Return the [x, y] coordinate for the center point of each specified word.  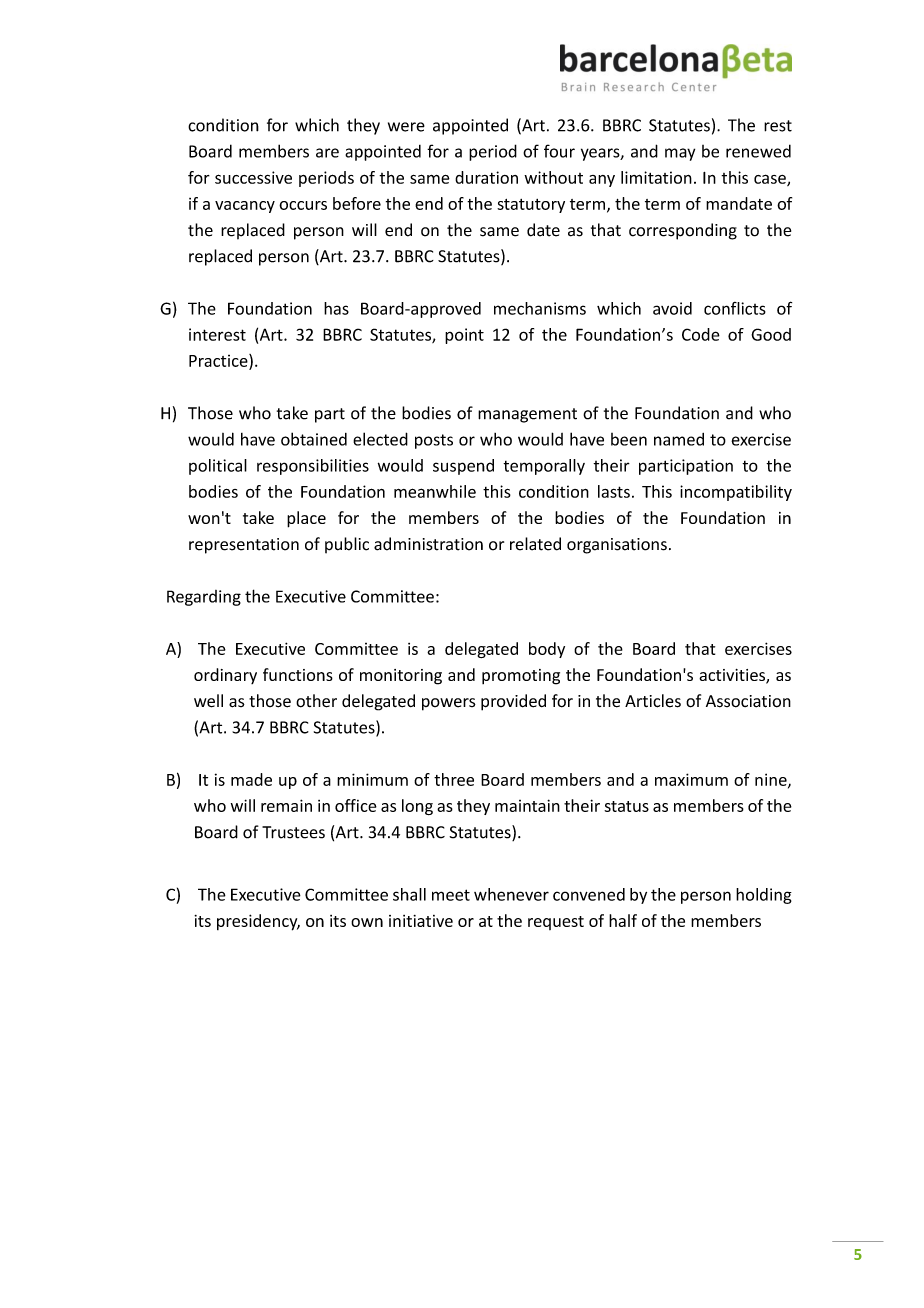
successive [253, 177]
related [535, 544]
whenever [511, 894]
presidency [258, 922]
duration [486, 177]
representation [244, 546]
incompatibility [736, 493]
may [680, 154]
